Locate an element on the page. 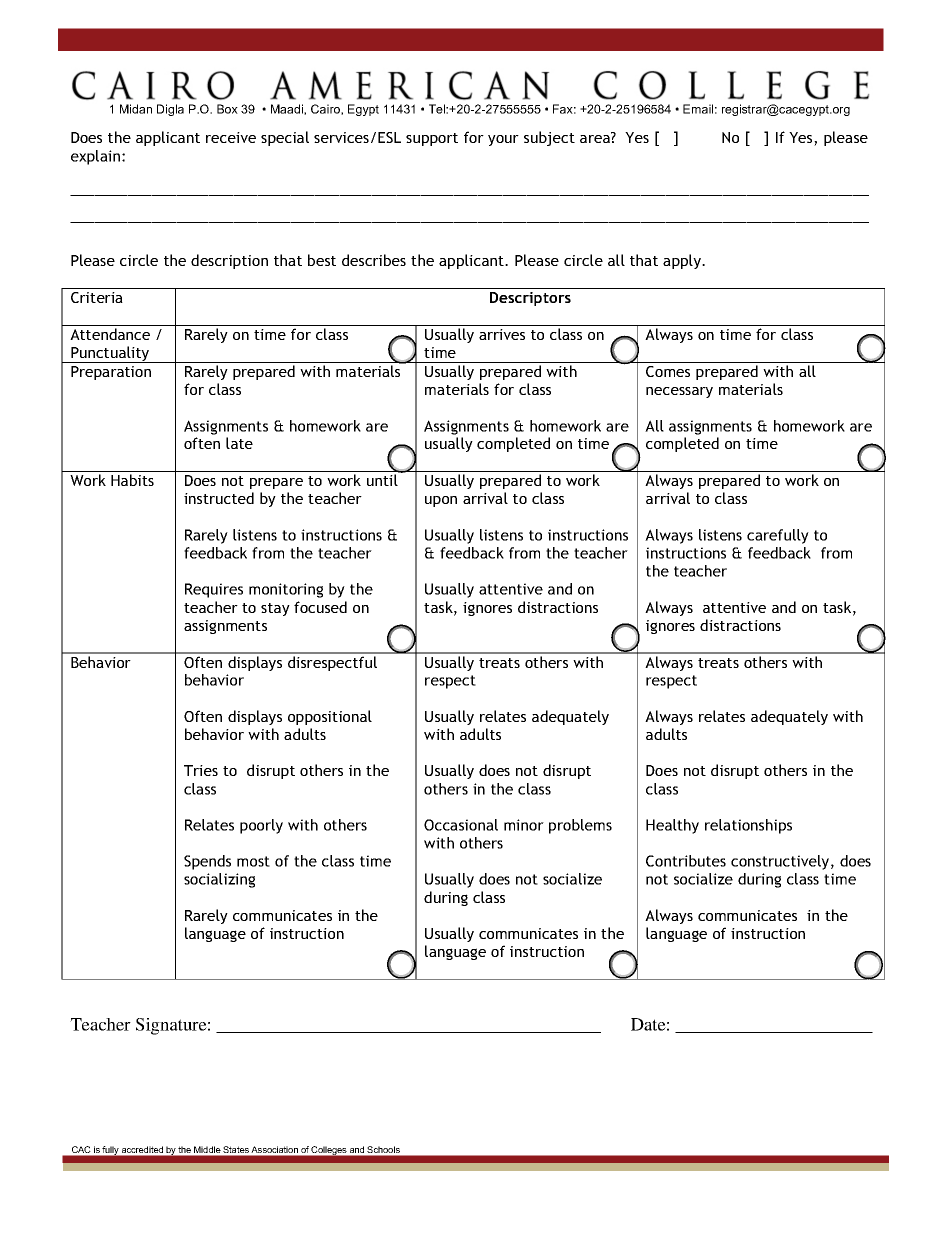  upon is located at coordinates (441, 501).
